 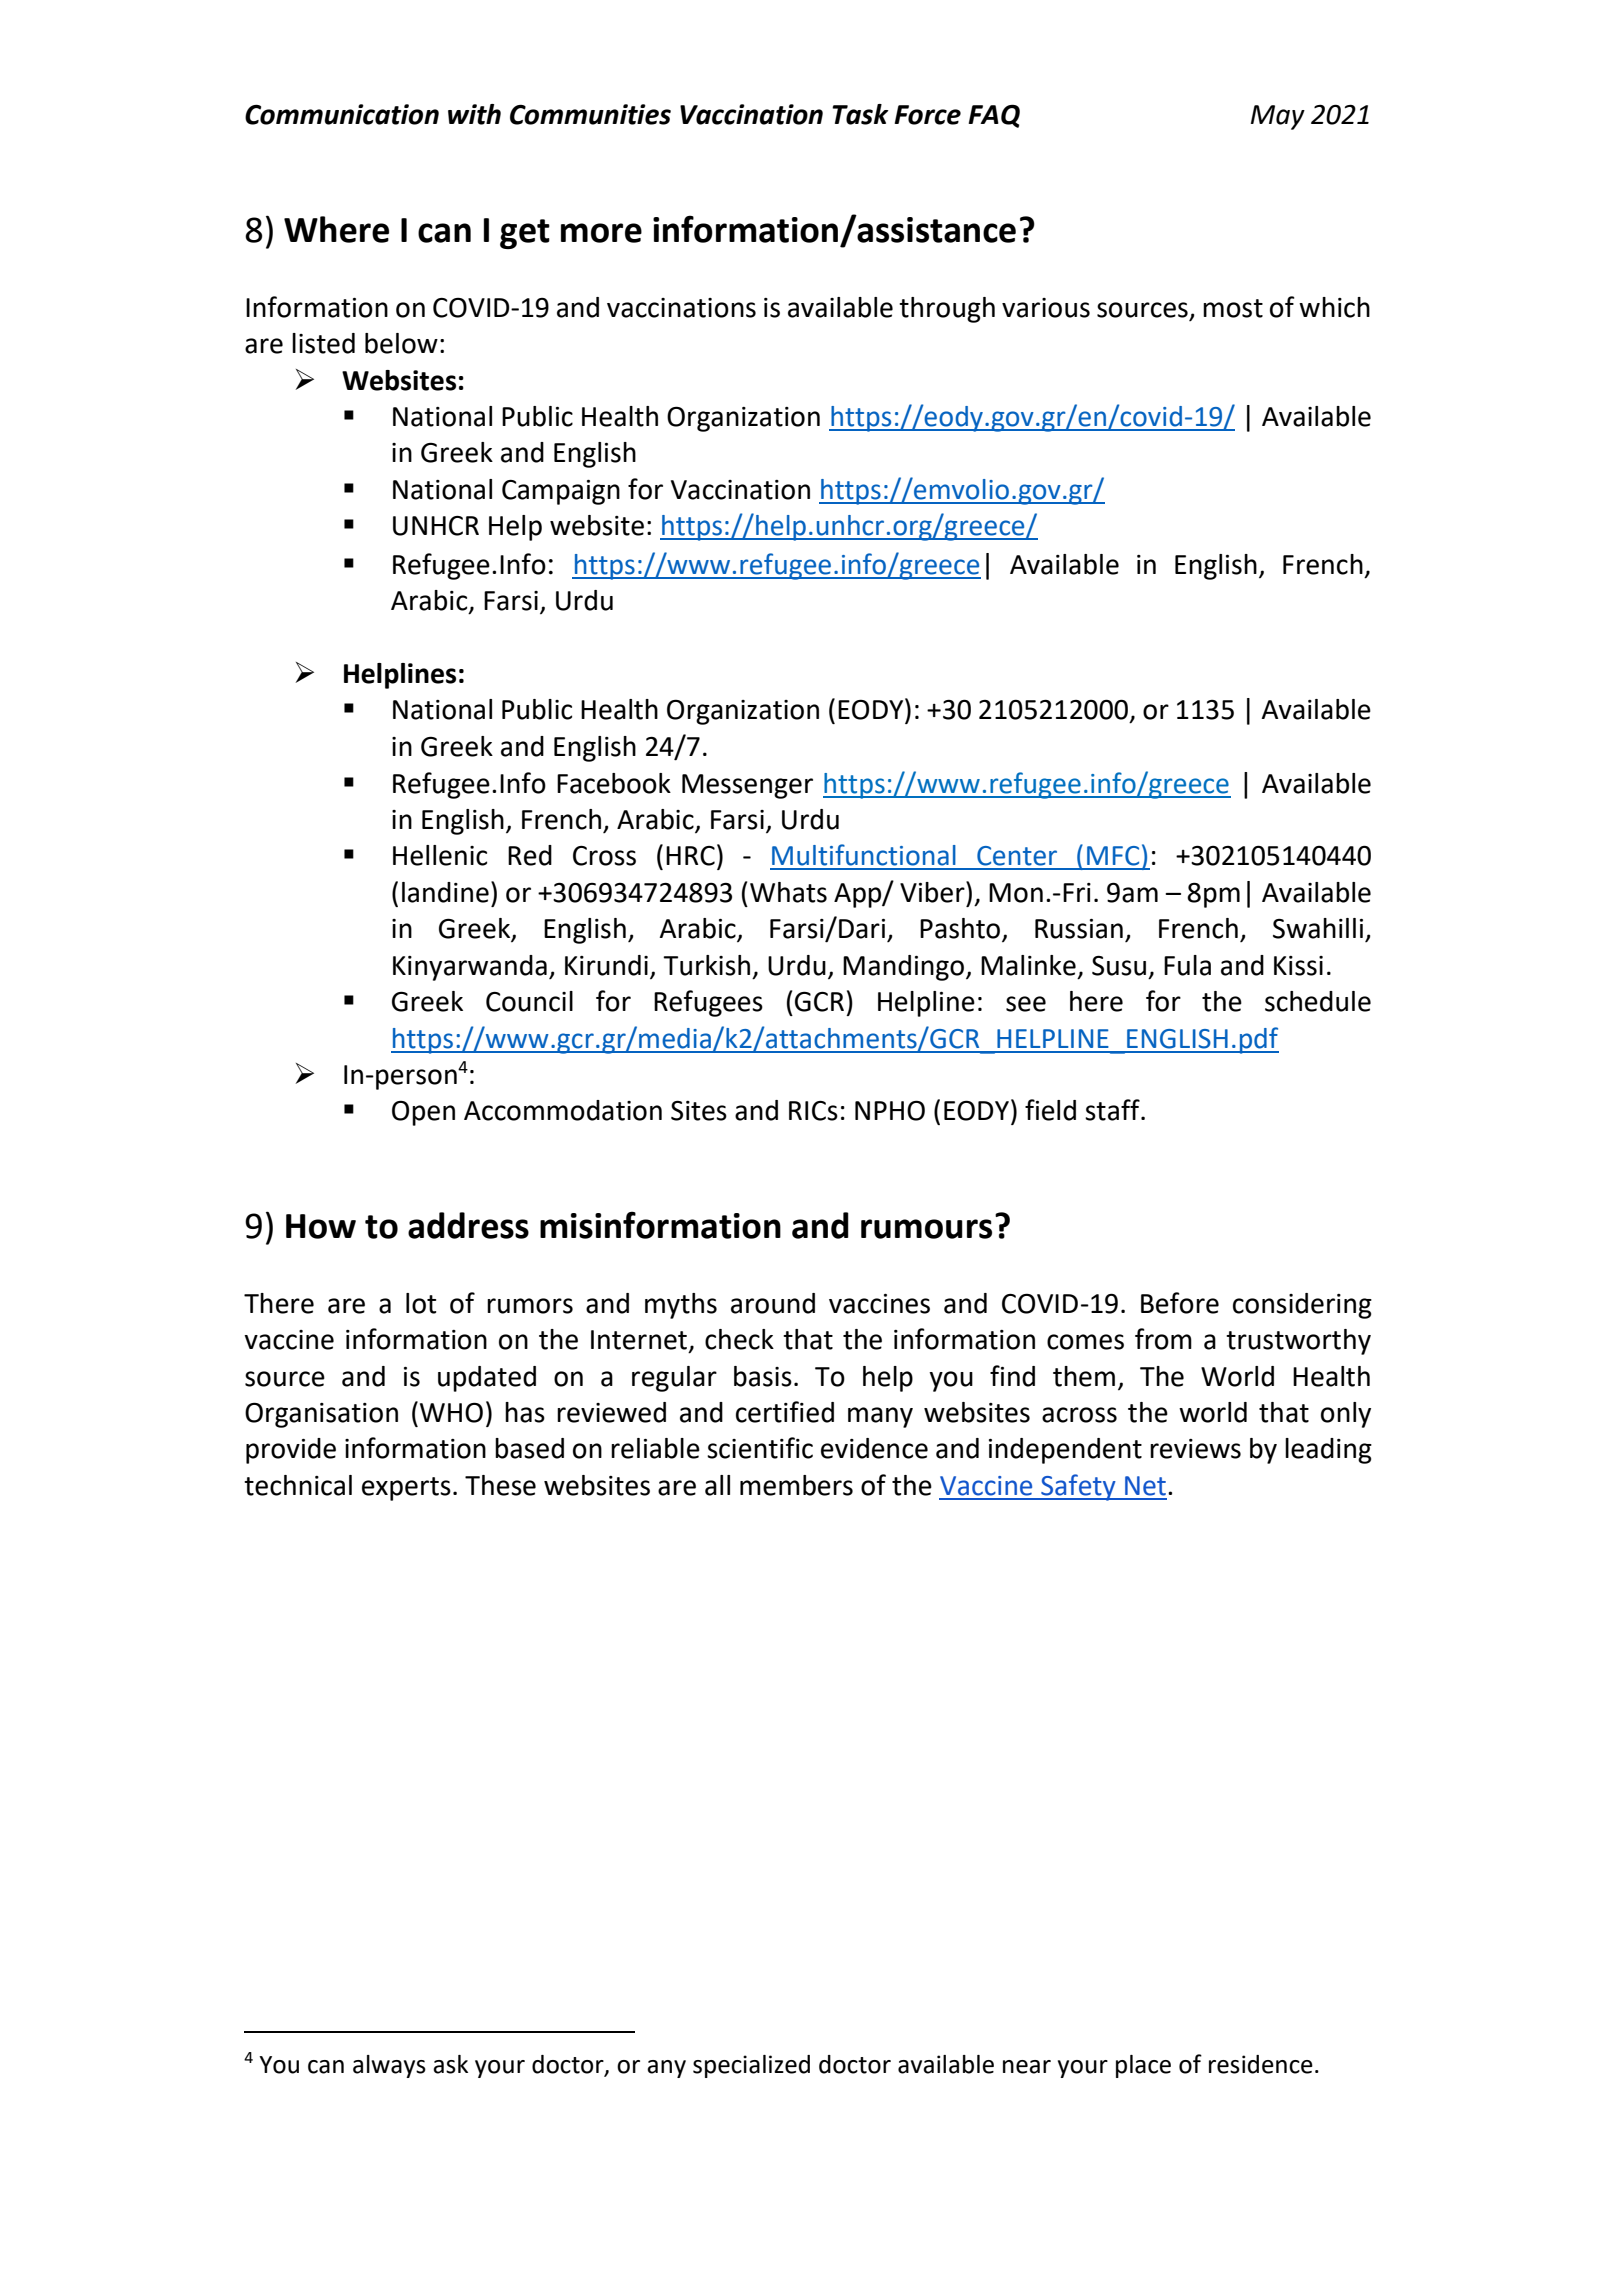 What do you see at coordinates (1195, 1449) in the page?
I see `reviews` at bounding box center [1195, 1449].
